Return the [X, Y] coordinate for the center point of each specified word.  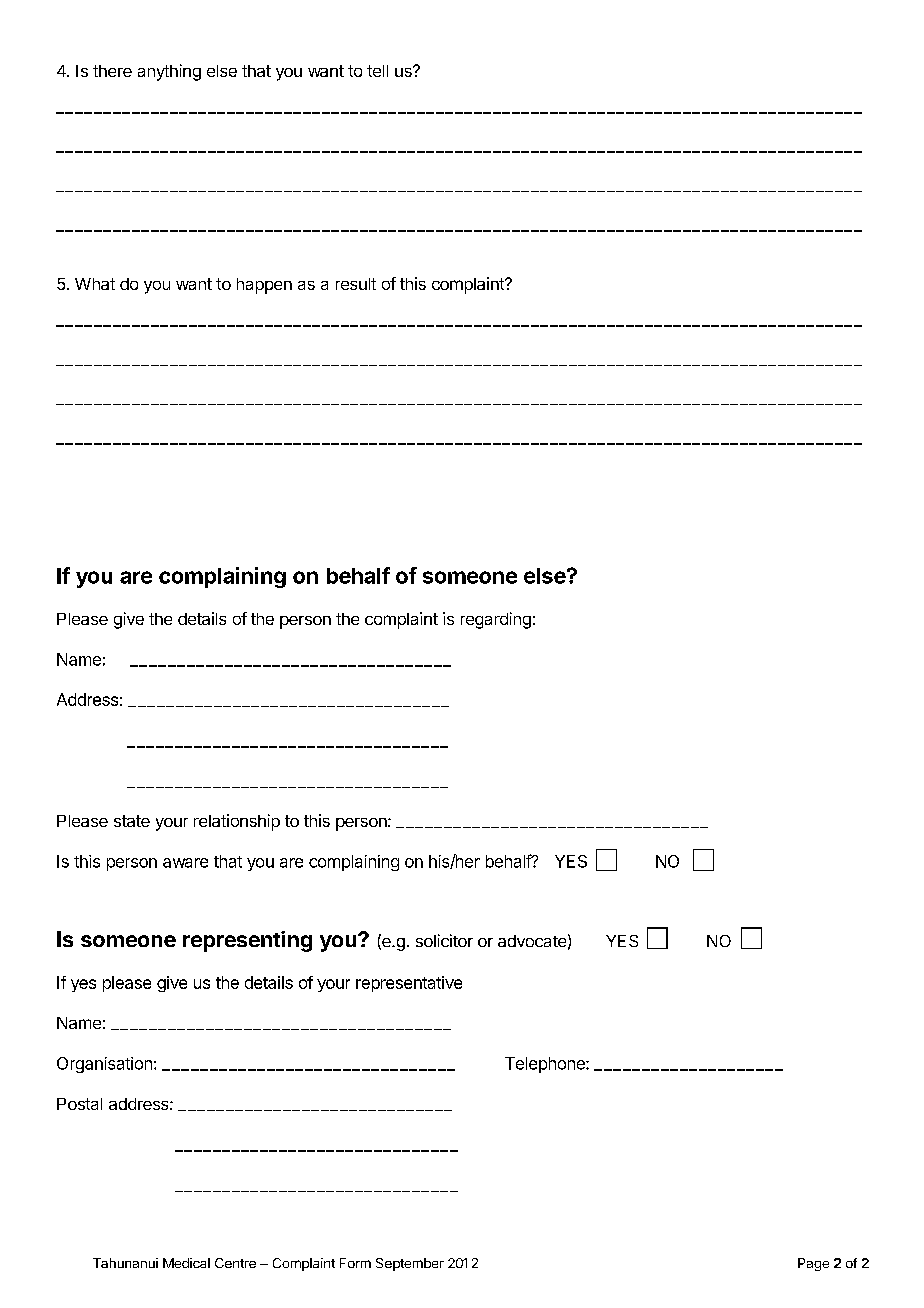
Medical [186, 1263]
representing [247, 941]
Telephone [546, 1065]
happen [264, 286]
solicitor [444, 940]
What [95, 284]
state [132, 821]
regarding [496, 620]
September [410, 1264]
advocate [532, 941]
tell [377, 71]
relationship [237, 822]
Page [813, 1264]
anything [169, 72]
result [356, 284]
